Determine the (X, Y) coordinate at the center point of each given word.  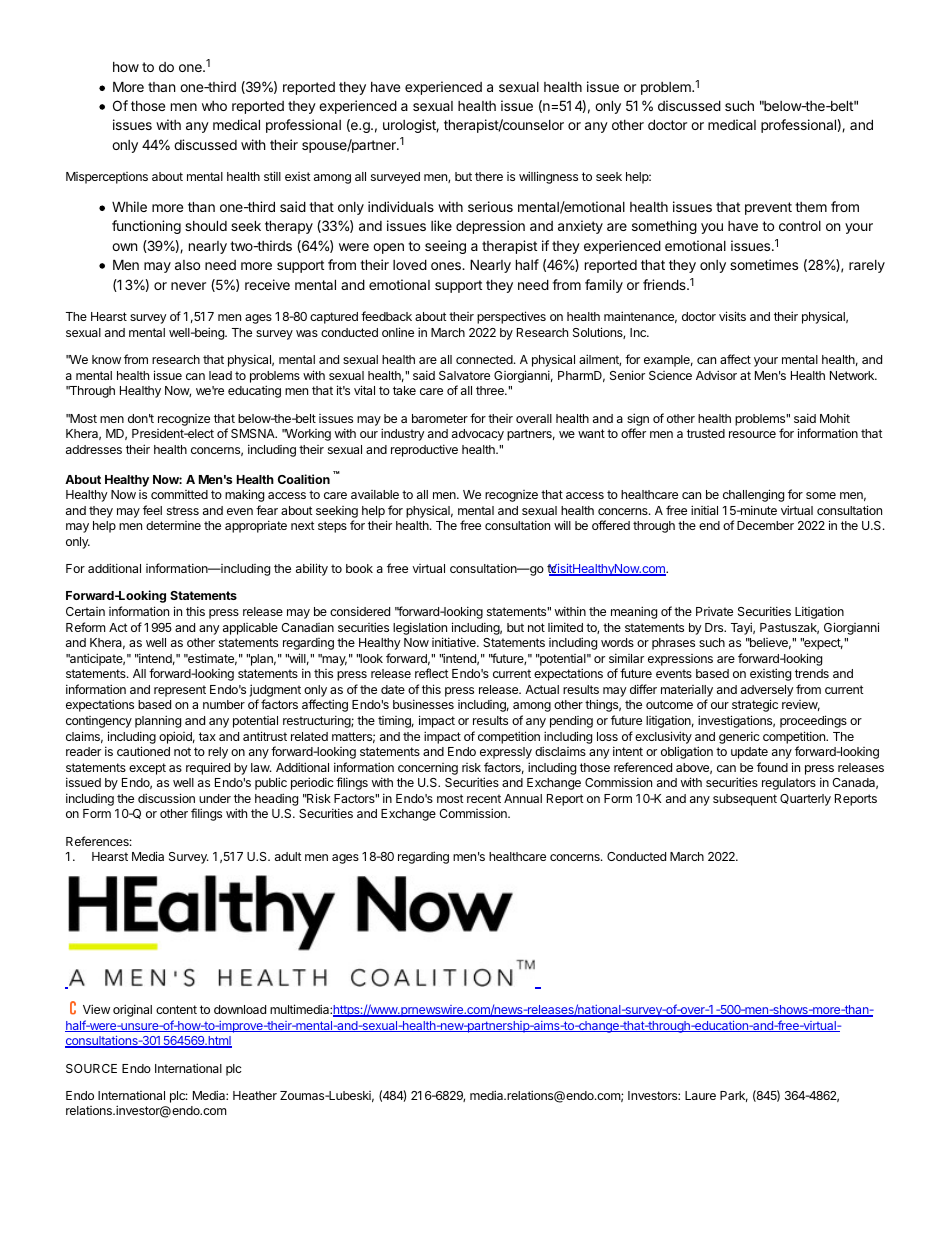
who (214, 106)
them (811, 207)
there (489, 176)
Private (714, 611)
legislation (420, 628)
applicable (250, 629)
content (176, 1009)
